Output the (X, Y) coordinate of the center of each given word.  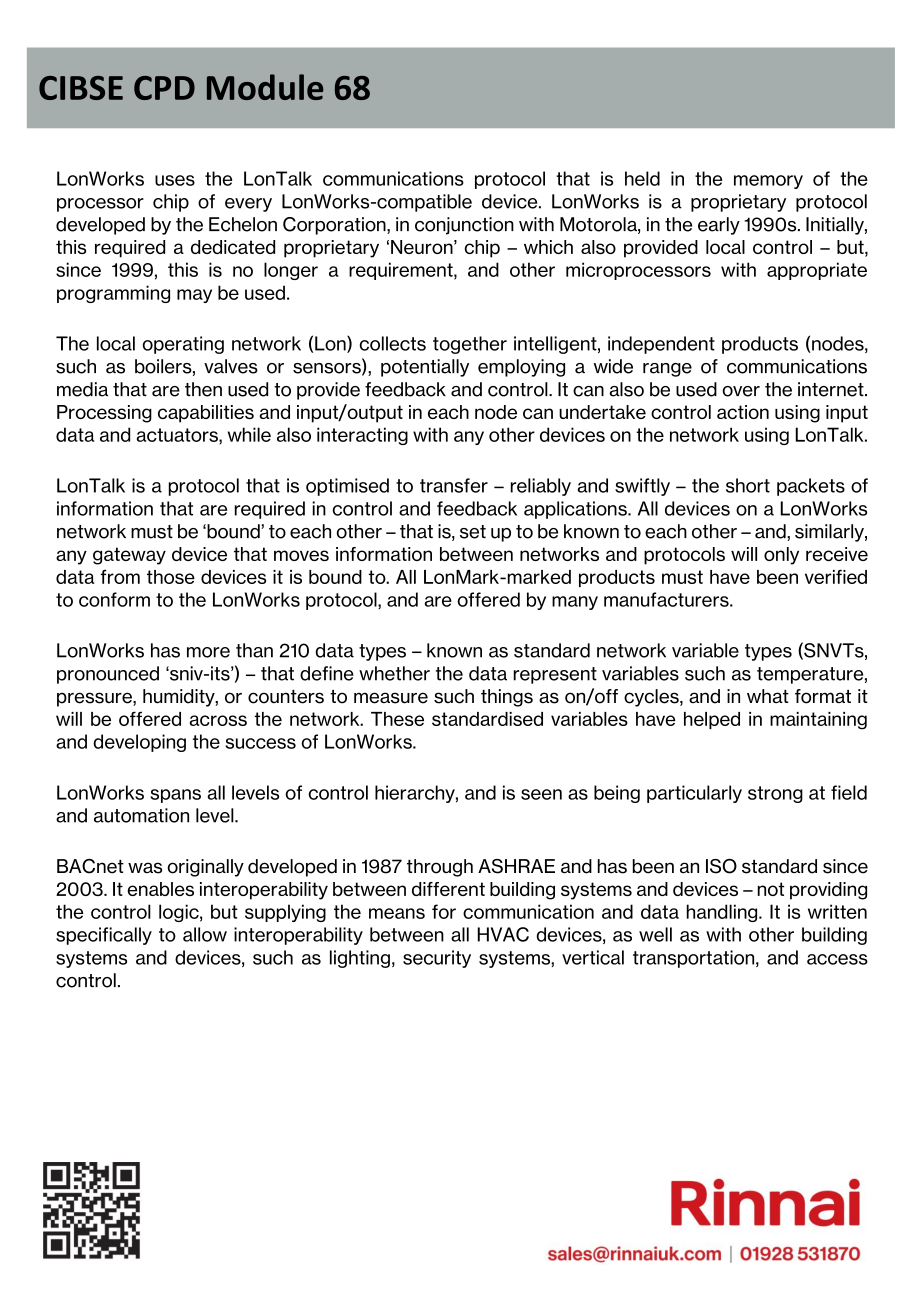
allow (205, 934)
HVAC (503, 934)
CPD (164, 88)
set (473, 532)
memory (768, 182)
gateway (129, 556)
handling (723, 913)
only (781, 556)
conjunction (464, 226)
